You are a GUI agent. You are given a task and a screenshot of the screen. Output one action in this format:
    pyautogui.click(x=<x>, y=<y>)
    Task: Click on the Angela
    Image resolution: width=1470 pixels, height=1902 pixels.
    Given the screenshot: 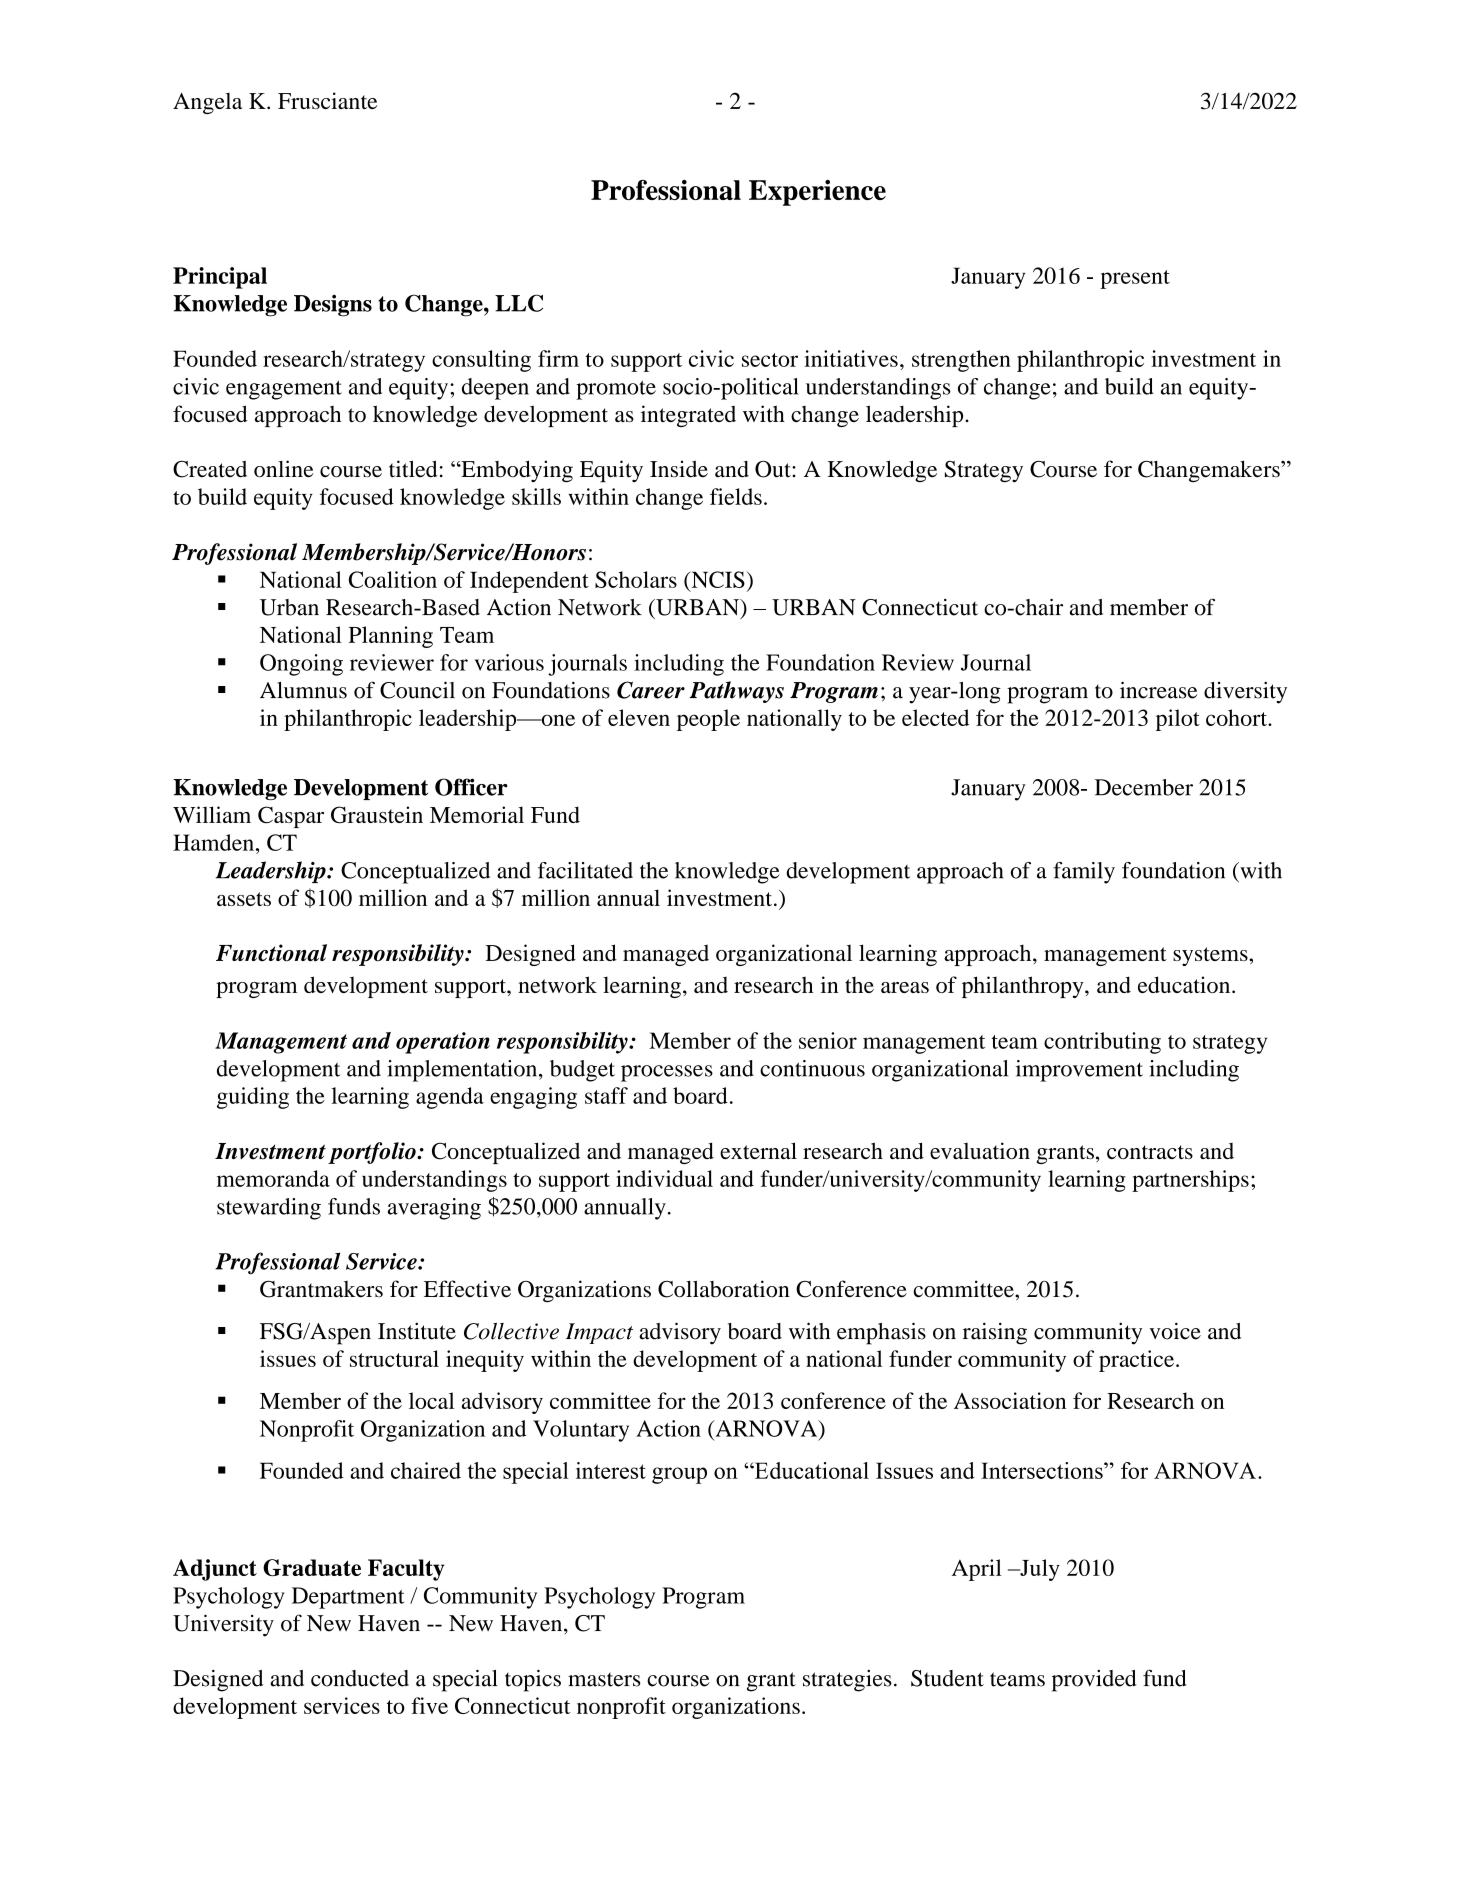 What is the action you would take?
    pyautogui.click(x=207, y=103)
